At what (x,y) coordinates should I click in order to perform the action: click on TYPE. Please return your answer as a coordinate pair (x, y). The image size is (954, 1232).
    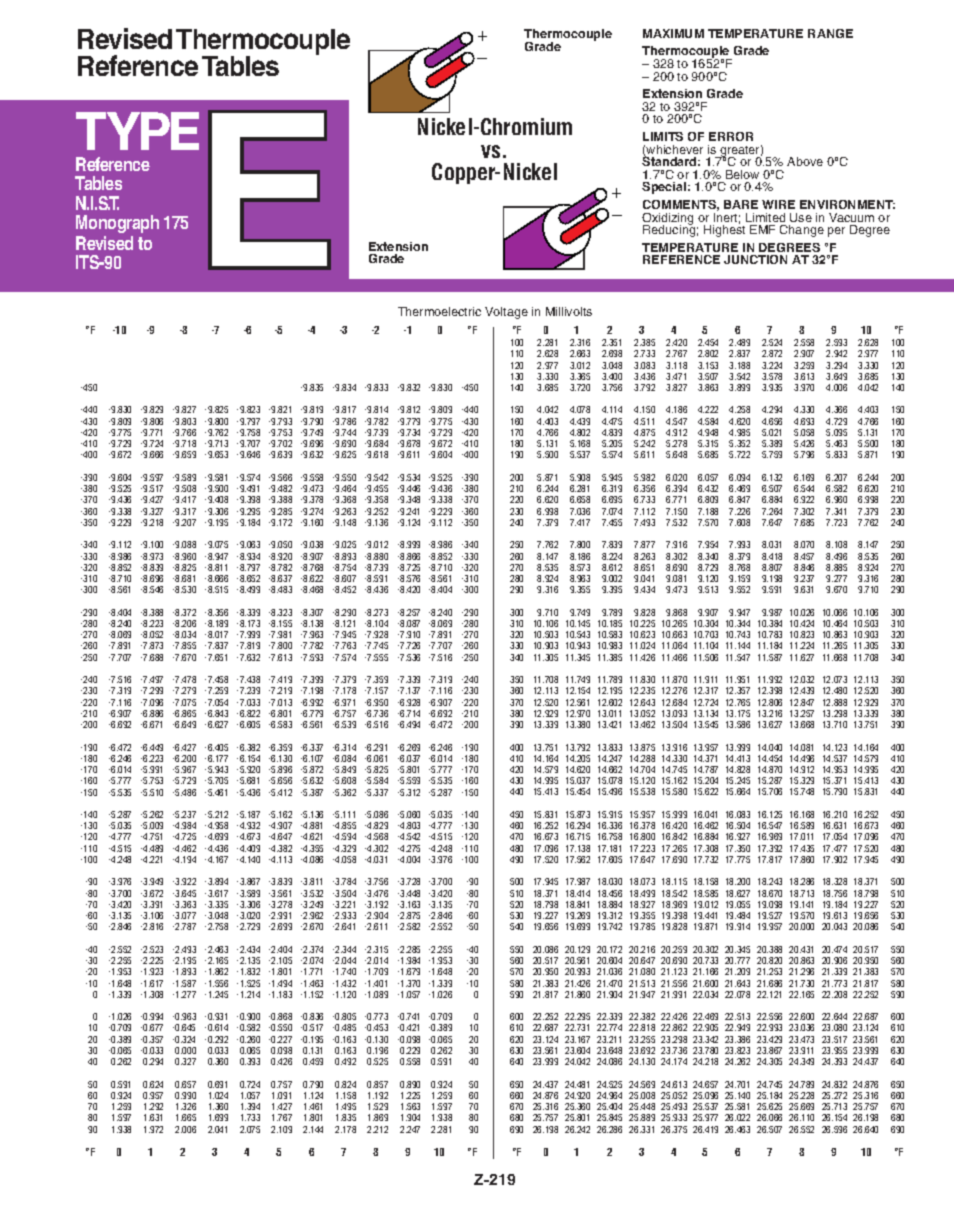
    Looking at the image, I should click on (137, 131).
